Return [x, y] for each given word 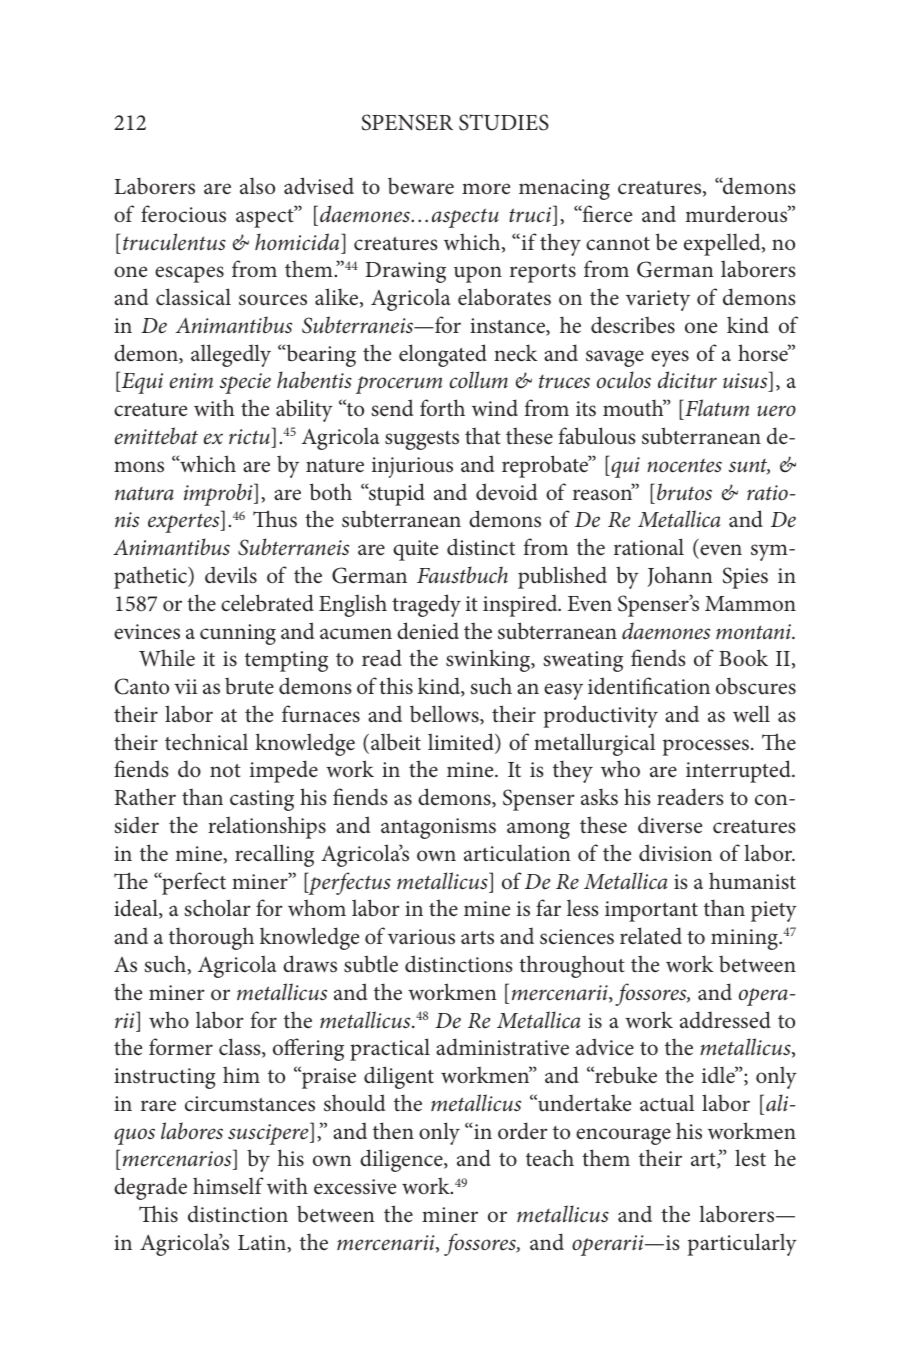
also [257, 186]
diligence [402, 1160]
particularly [742, 1244]
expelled [723, 244]
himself [228, 1186]
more [486, 189]
